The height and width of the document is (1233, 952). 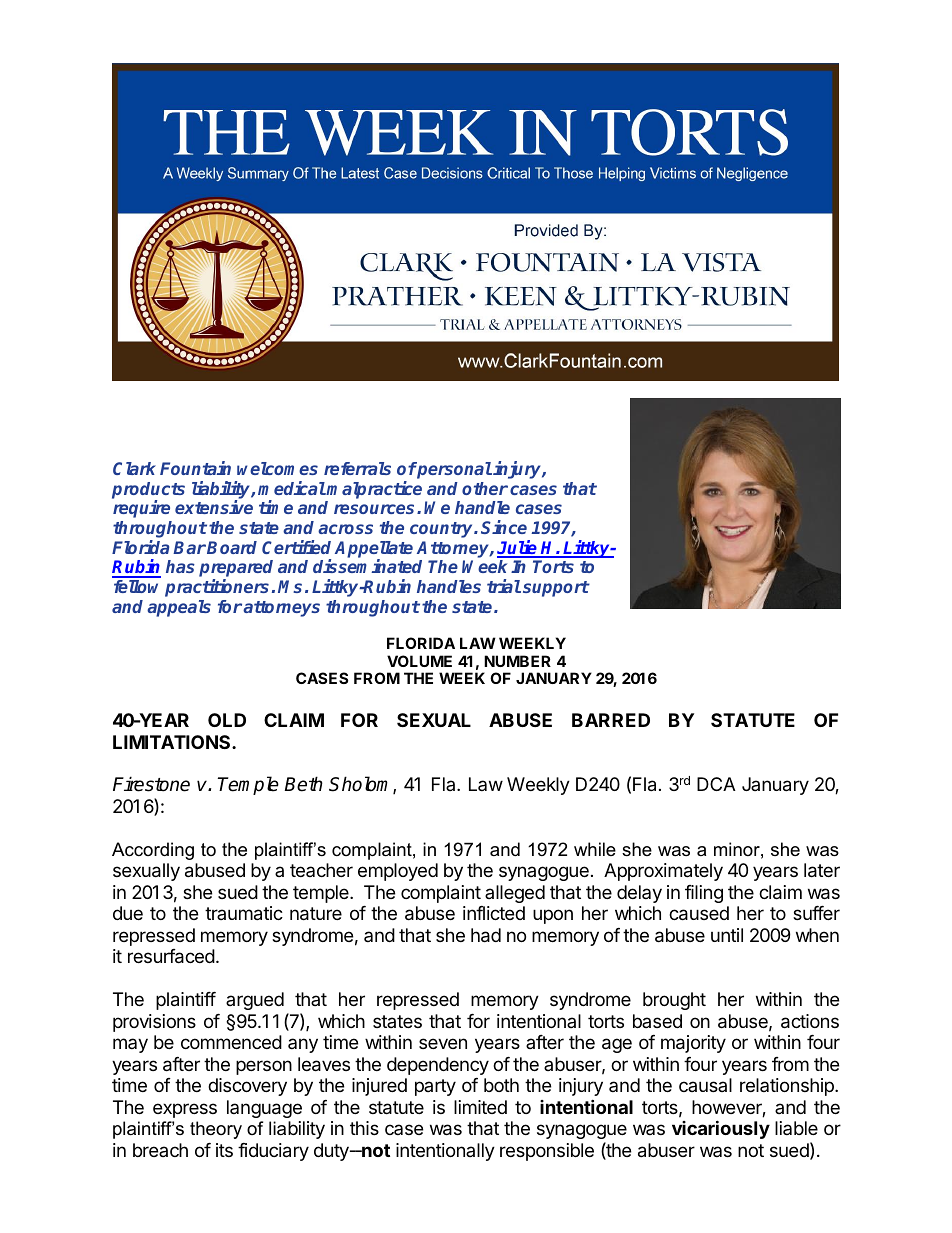 What do you see at coordinates (179, 608) in the document?
I see `appeals` at bounding box center [179, 608].
